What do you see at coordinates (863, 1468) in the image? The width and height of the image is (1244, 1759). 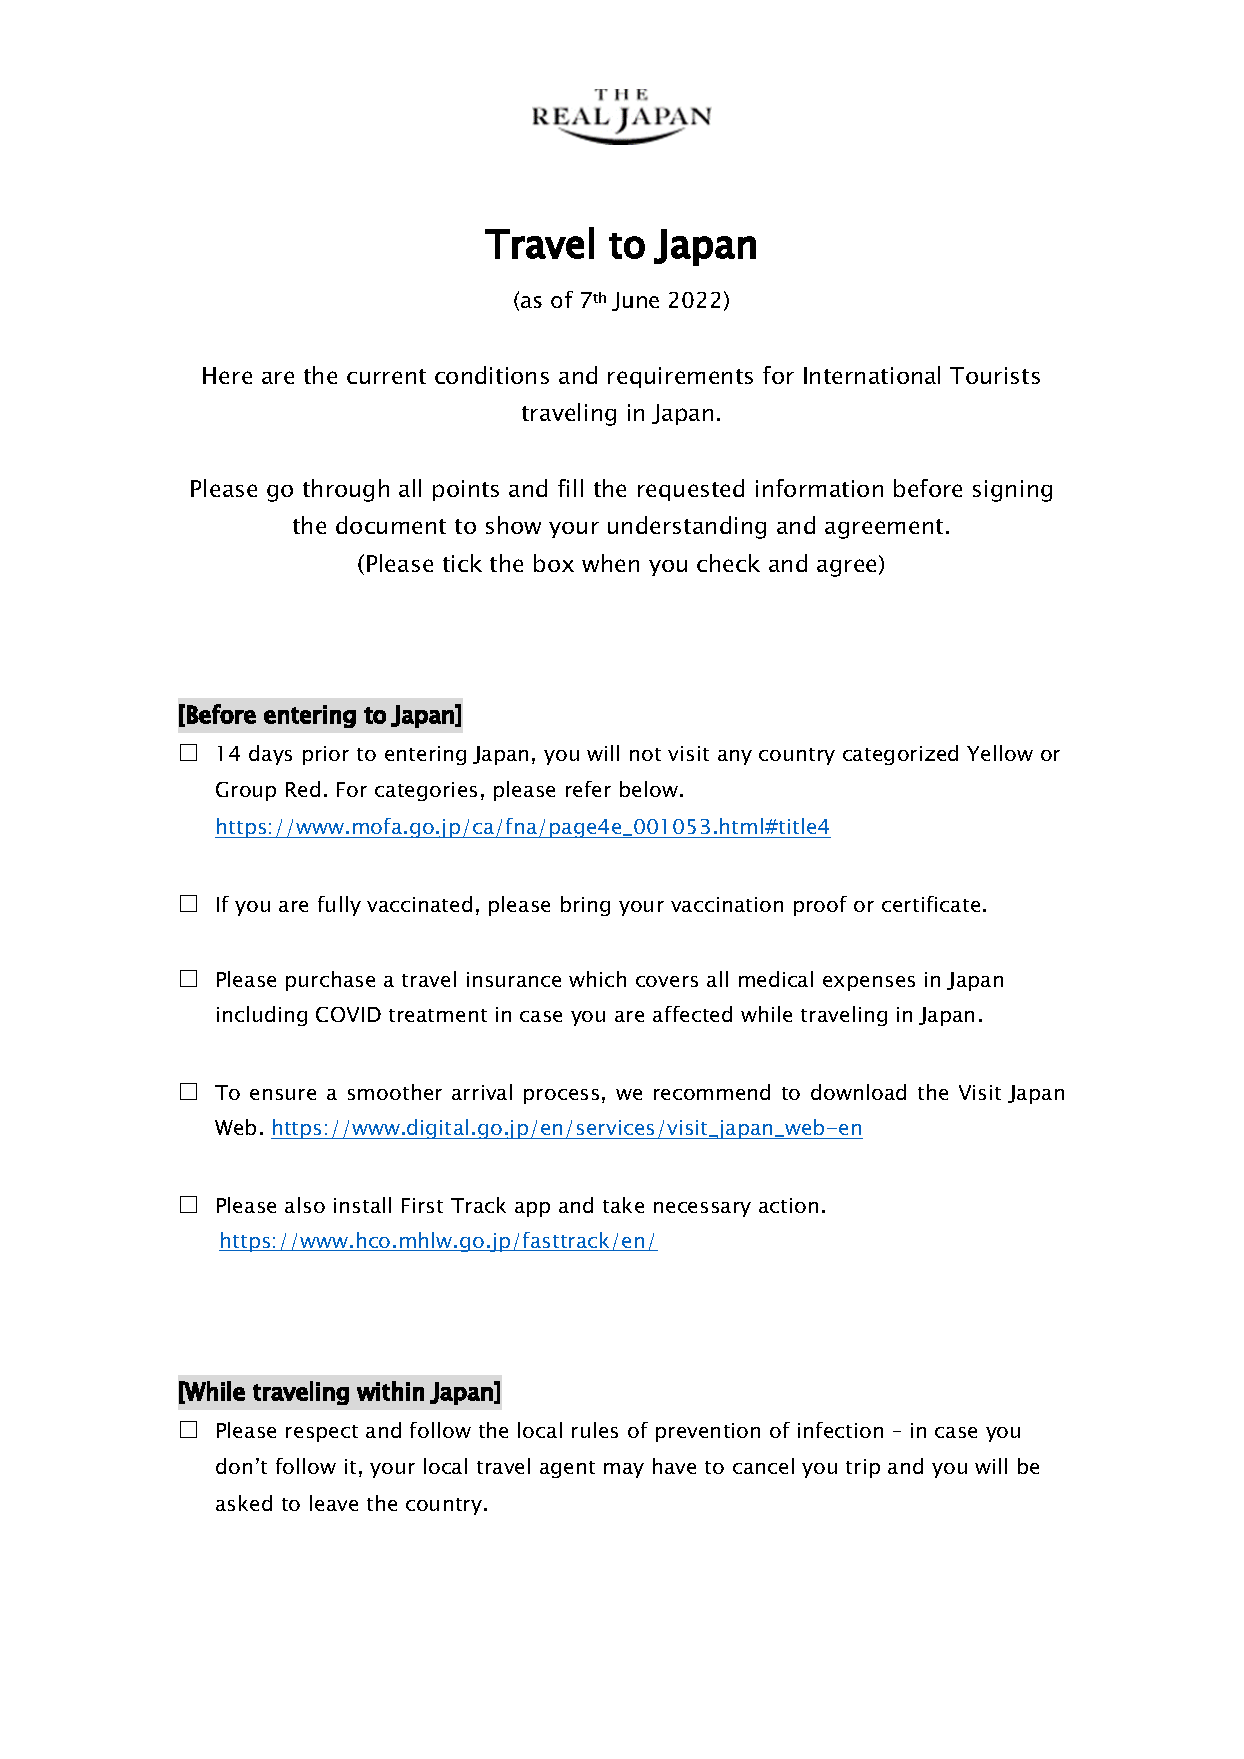 I see `trip` at bounding box center [863, 1468].
